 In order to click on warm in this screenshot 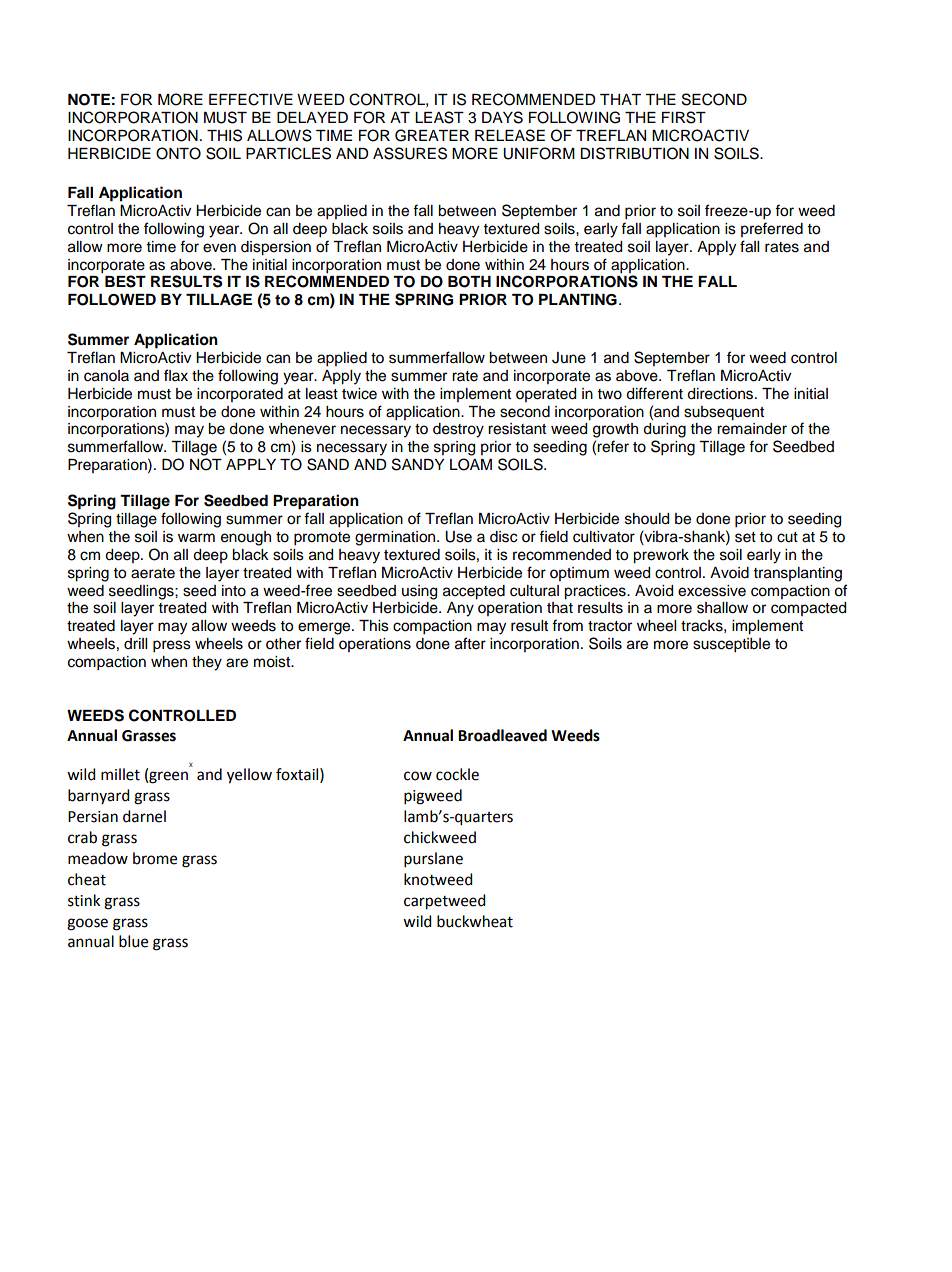, I will do `click(196, 538)`.
